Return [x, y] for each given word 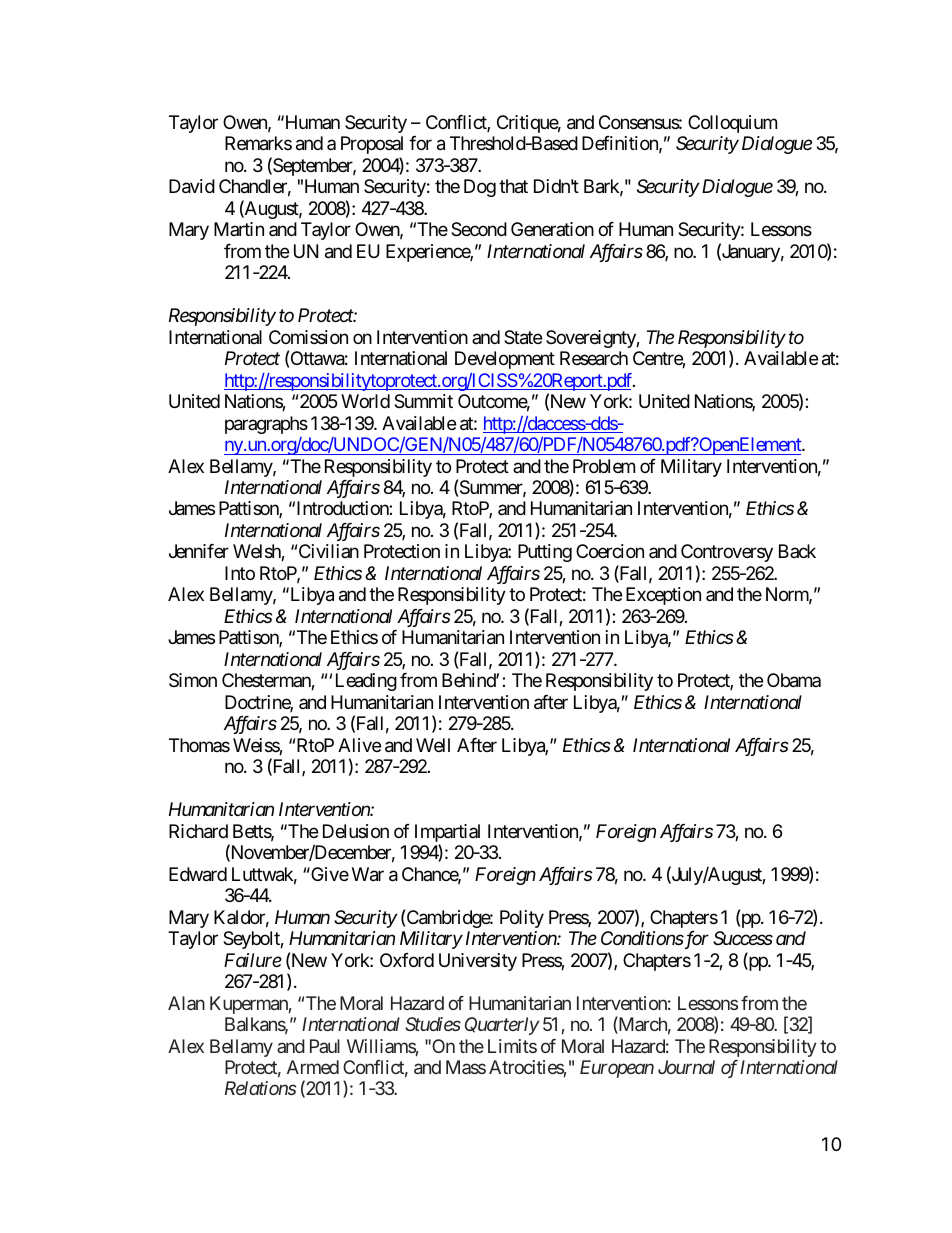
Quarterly [502, 1026]
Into [240, 573]
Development [505, 360]
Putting [545, 553]
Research [594, 358]
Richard [198, 831]
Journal [686, 1067]
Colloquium [732, 124]
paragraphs [266, 425]
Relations [260, 1088]
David [192, 186]
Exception [663, 596]
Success [743, 938]
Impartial [447, 834]
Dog [480, 188]
